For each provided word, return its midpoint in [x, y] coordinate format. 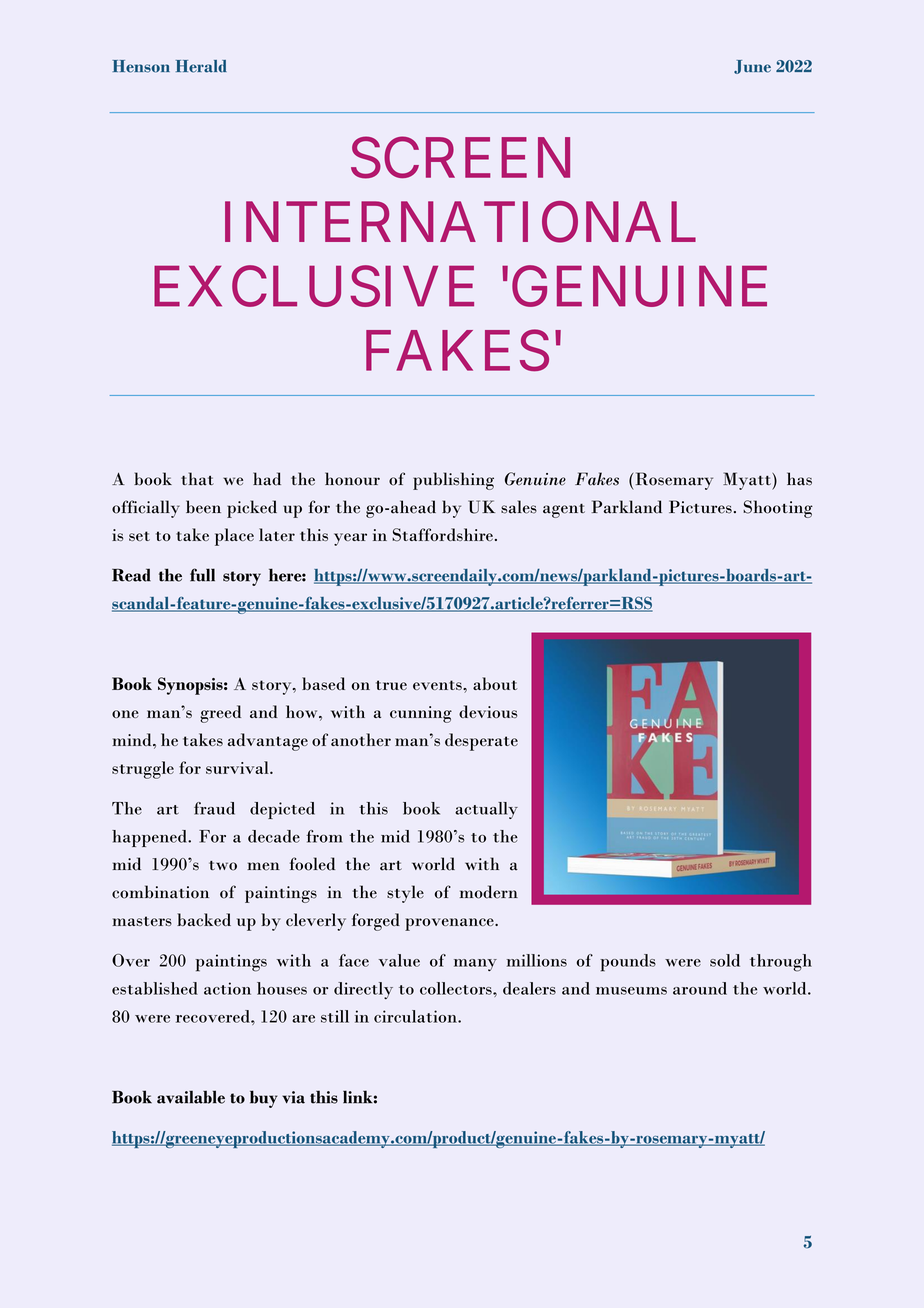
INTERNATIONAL [460, 222]
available [191, 1097]
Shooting [778, 509]
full [202, 575]
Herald [201, 66]
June [752, 67]
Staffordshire [442, 535]
